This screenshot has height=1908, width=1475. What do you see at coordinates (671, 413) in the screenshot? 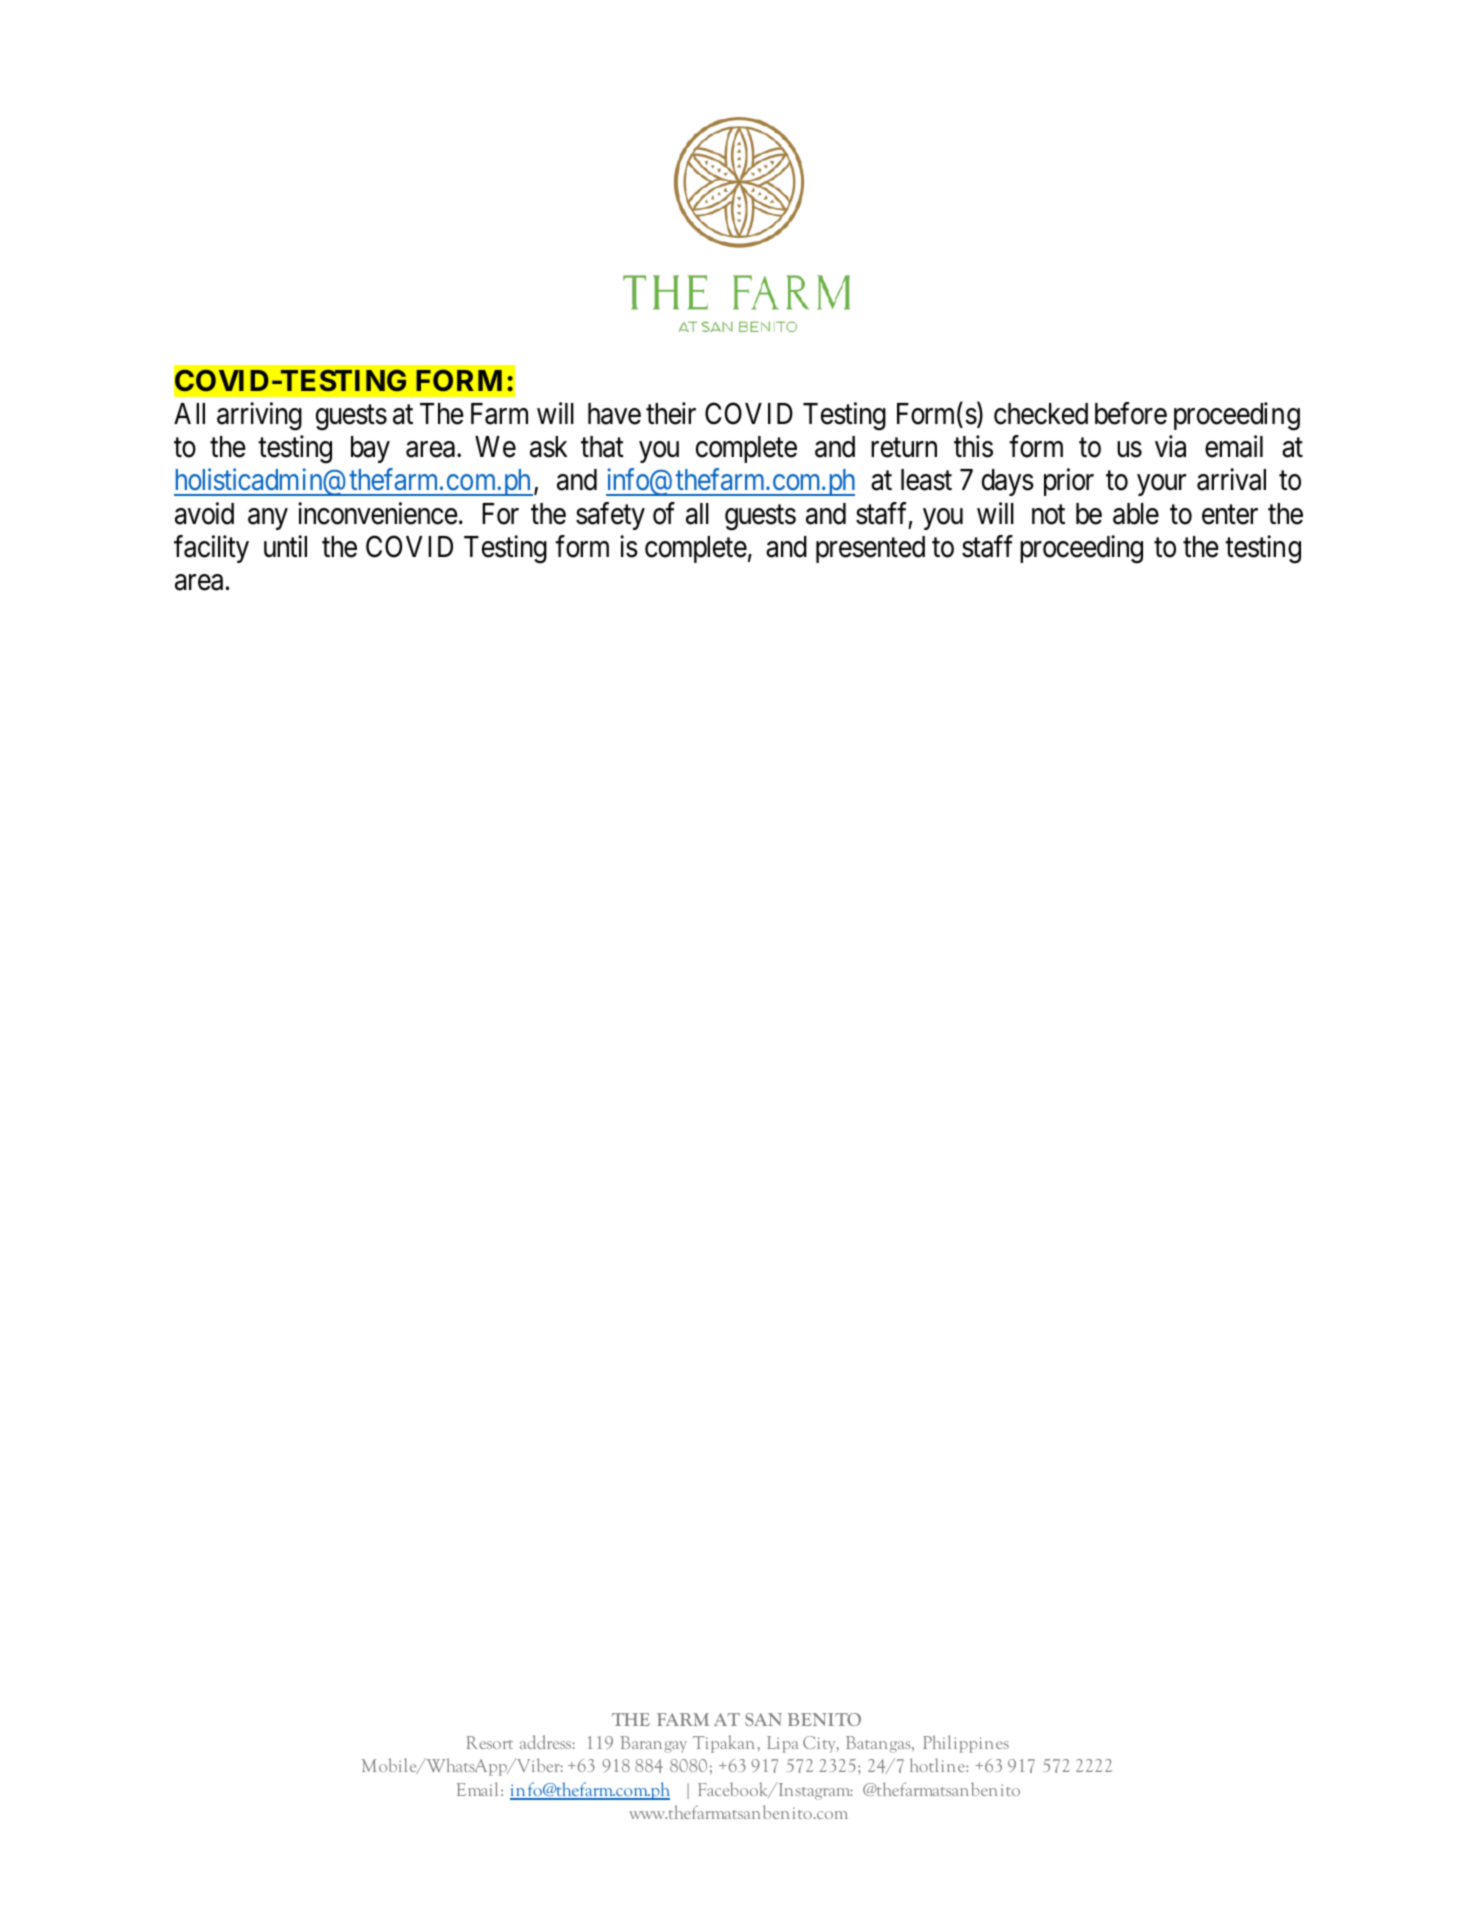
I see `their` at bounding box center [671, 413].
